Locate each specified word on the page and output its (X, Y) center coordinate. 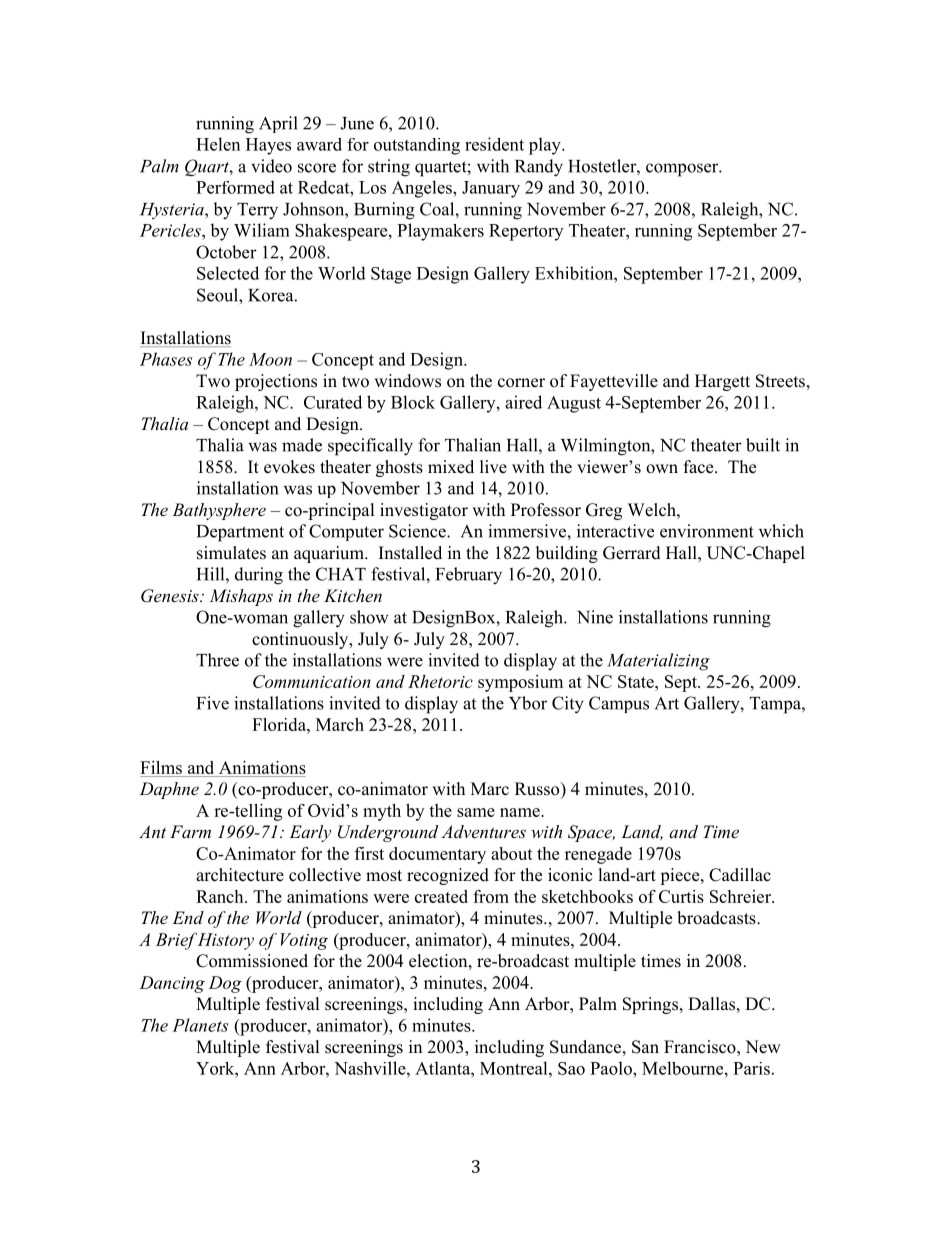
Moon (270, 359)
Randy (539, 168)
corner (521, 383)
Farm (190, 831)
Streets (780, 381)
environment (707, 531)
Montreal (515, 1068)
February (469, 576)
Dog (225, 984)
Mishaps (241, 597)
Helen (218, 144)
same (476, 812)
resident (494, 144)
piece (681, 876)
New (763, 1047)
